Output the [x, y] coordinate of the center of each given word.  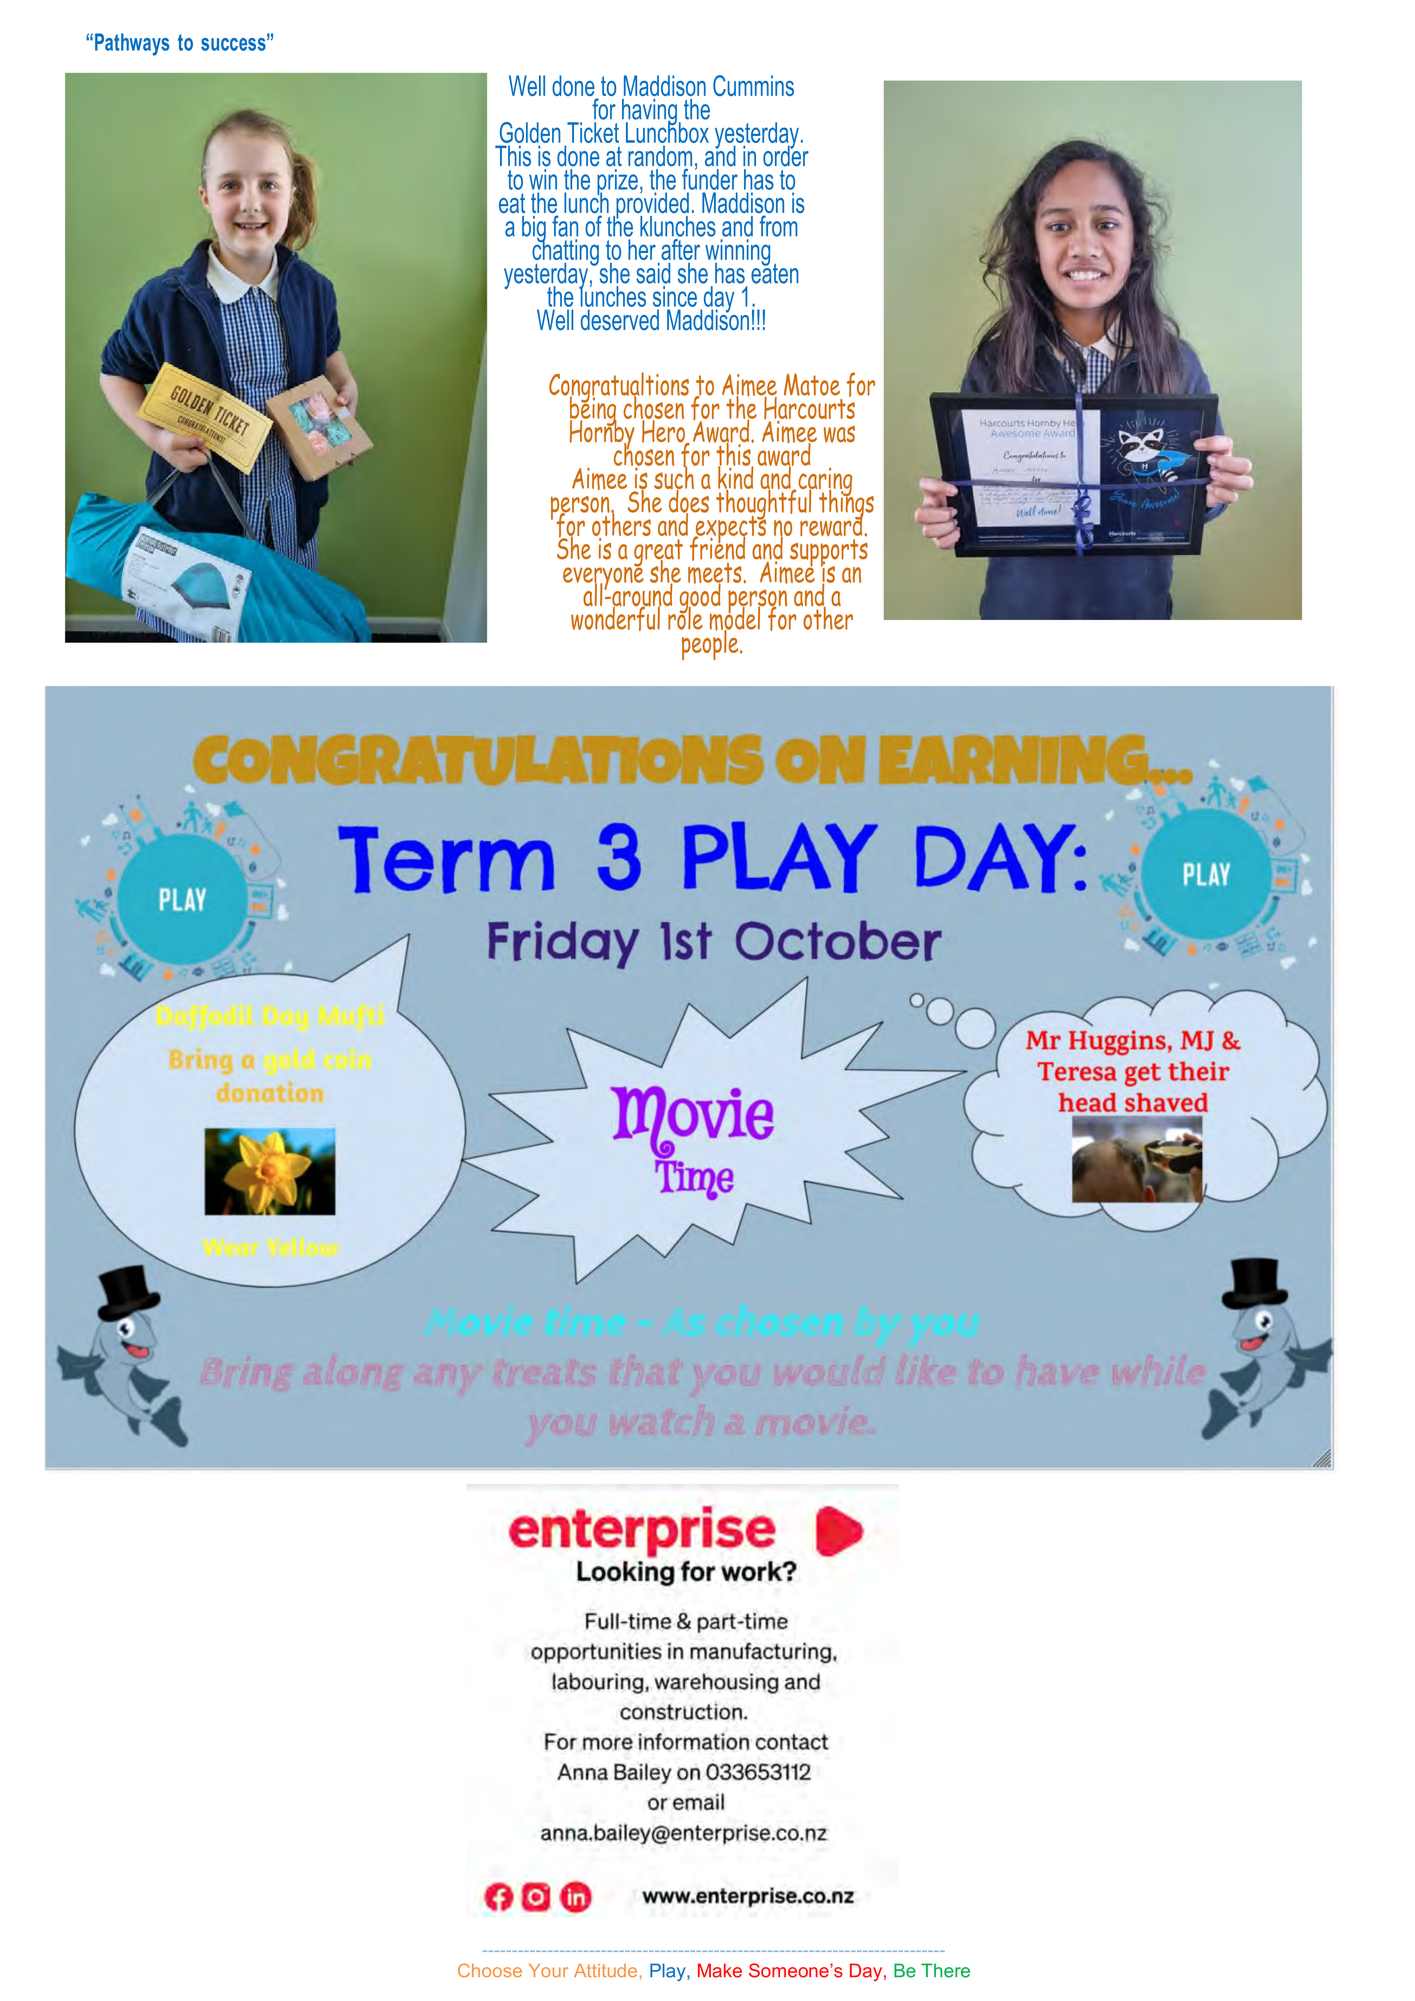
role [685, 617]
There [945, 1970]
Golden [530, 132]
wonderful [616, 617]
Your [548, 1970]
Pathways [132, 44]
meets [716, 573]
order [786, 155]
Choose [490, 1970]
